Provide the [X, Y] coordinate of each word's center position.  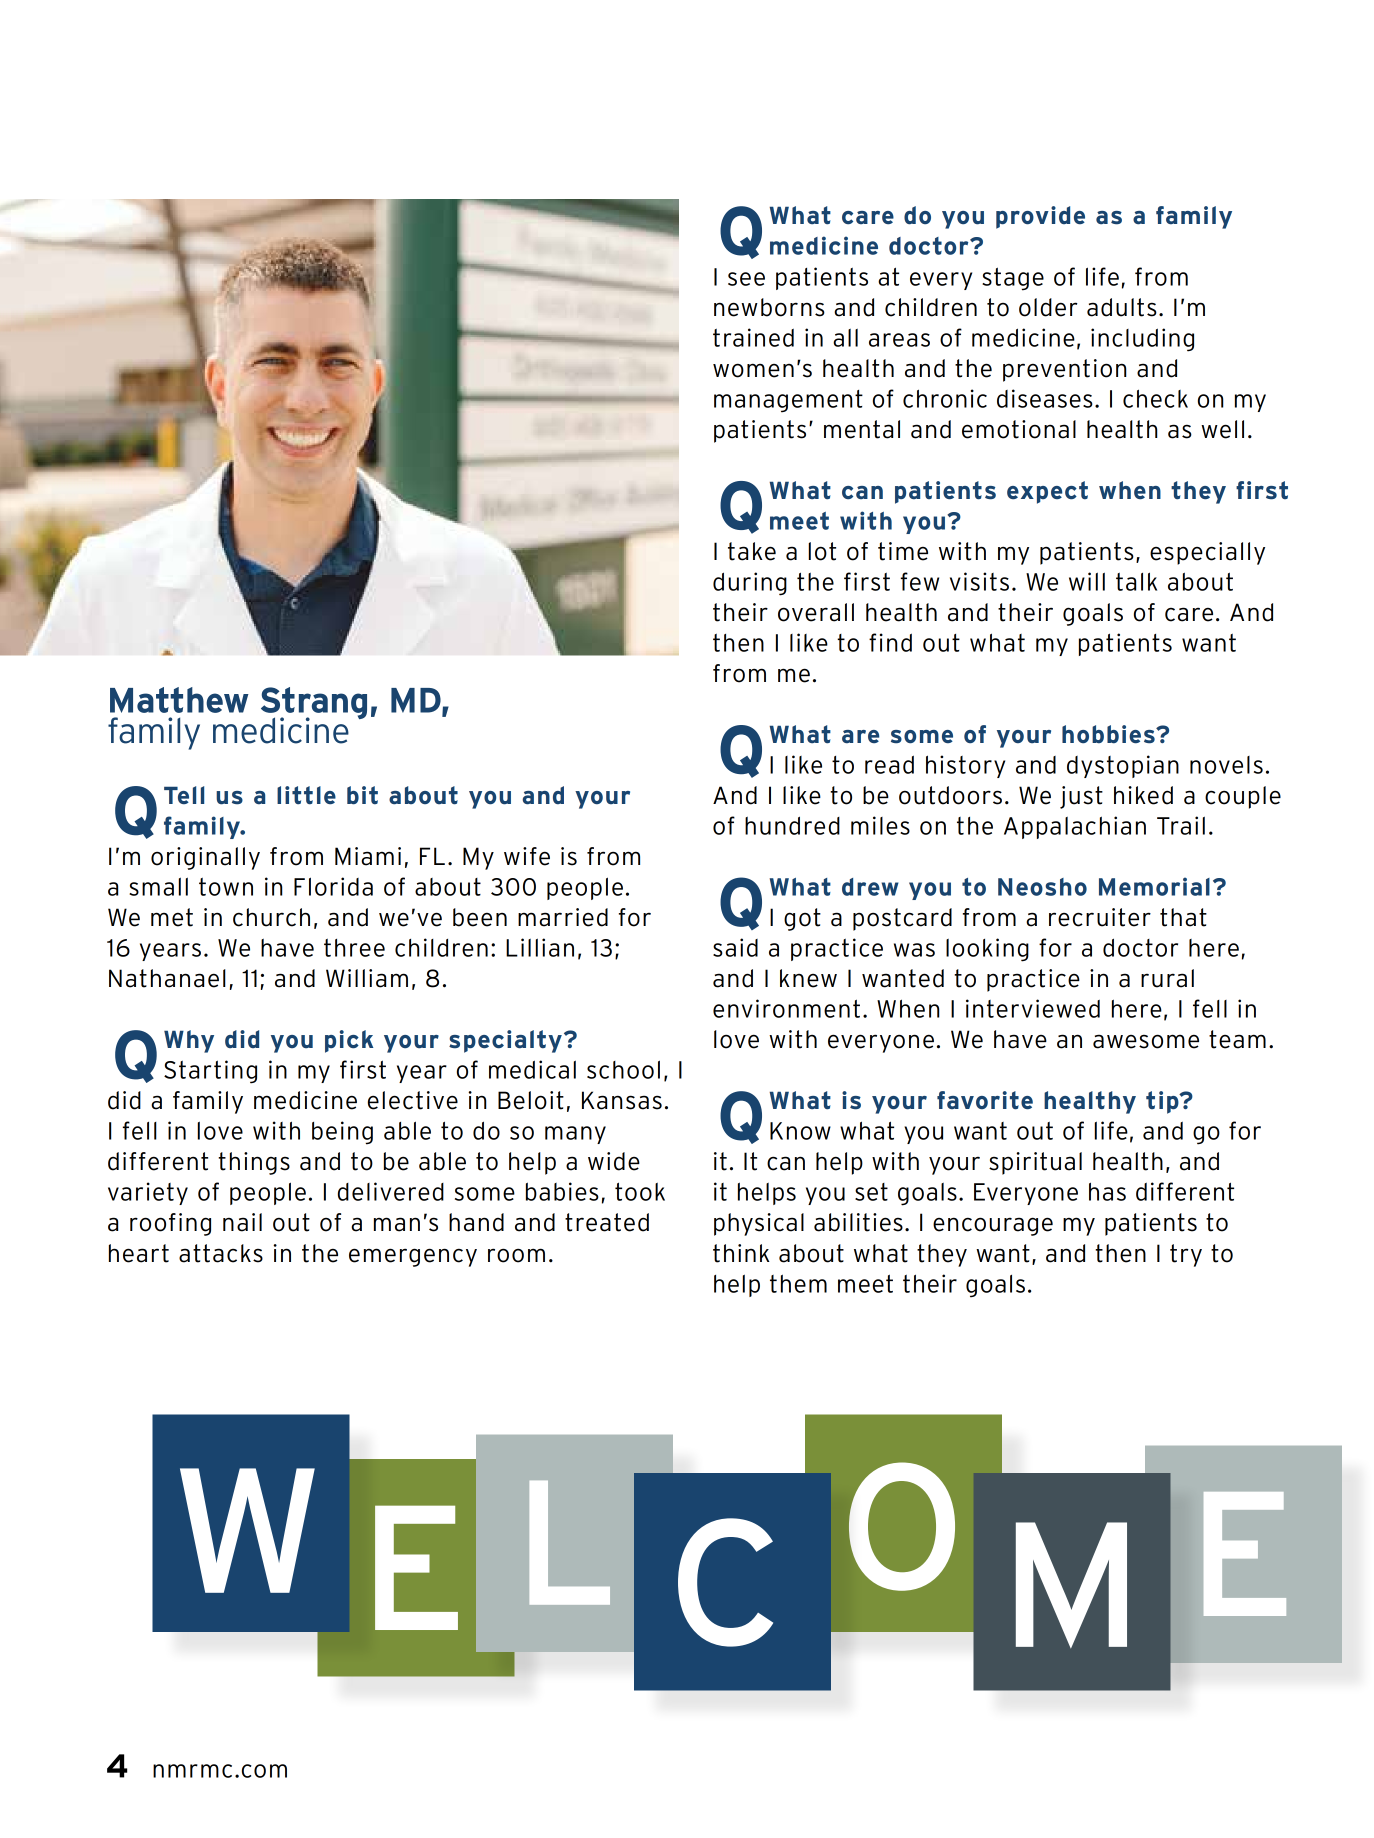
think [741, 1253]
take [752, 551]
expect [1047, 492]
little [306, 795]
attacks [221, 1253]
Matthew [179, 700]
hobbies [1109, 734]
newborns [769, 307]
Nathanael [167, 978]
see [746, 279]
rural [1167, 978]
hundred [792, 825]
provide [1040, 217]
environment [786, 1008]
